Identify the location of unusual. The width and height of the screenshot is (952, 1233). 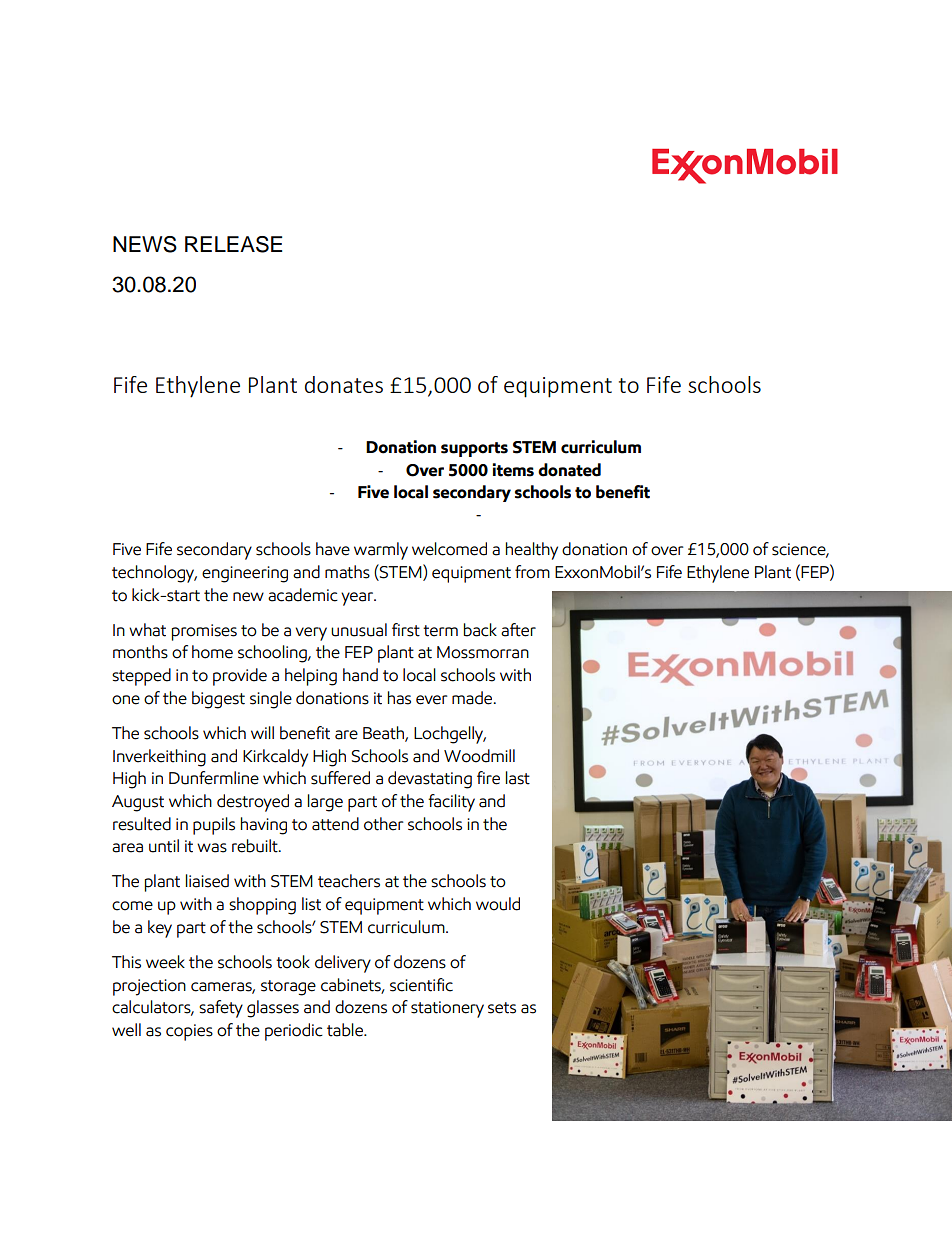
(359, 630).
